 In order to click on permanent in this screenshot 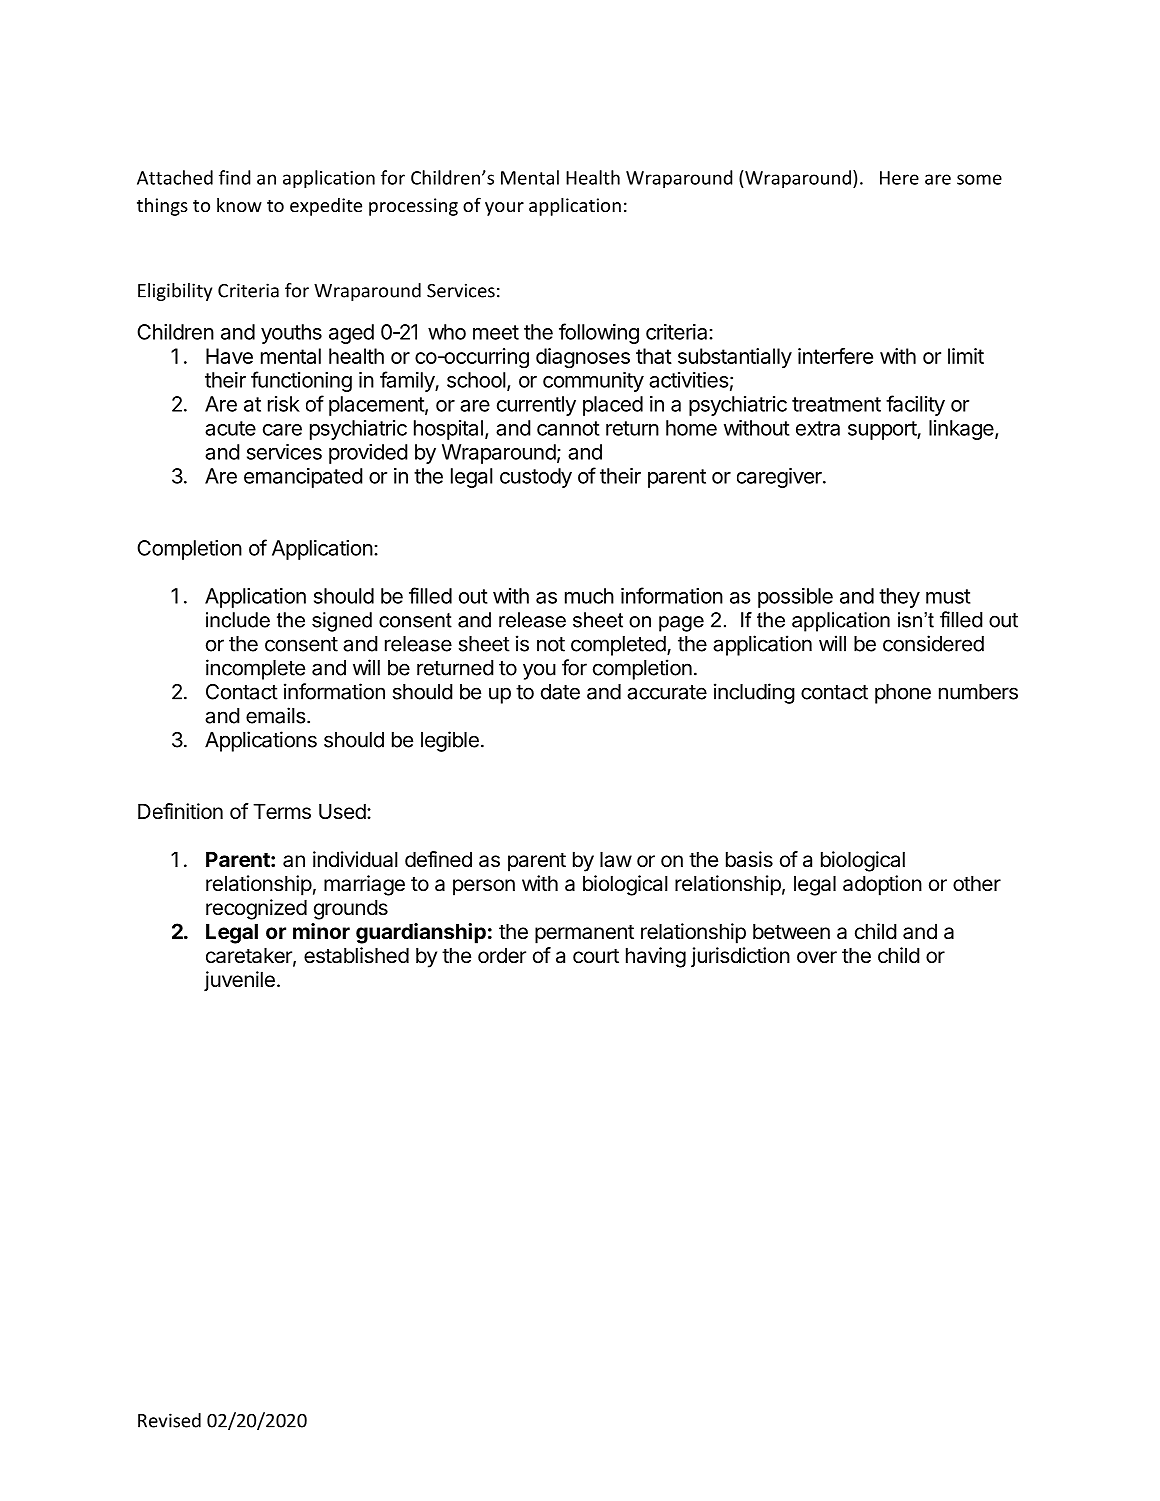, I will do `click(584, 934)`.
